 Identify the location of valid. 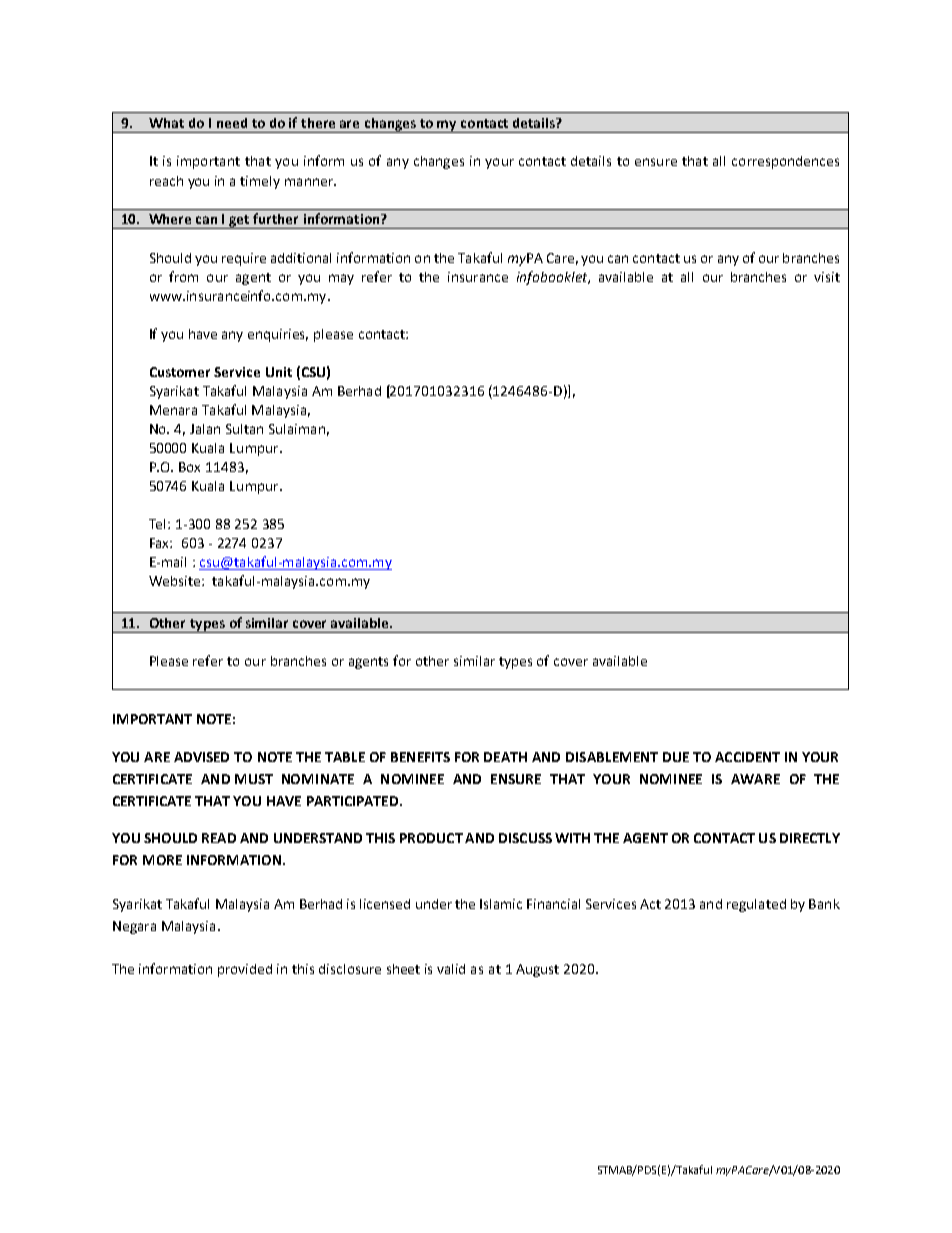
(451, 969).
